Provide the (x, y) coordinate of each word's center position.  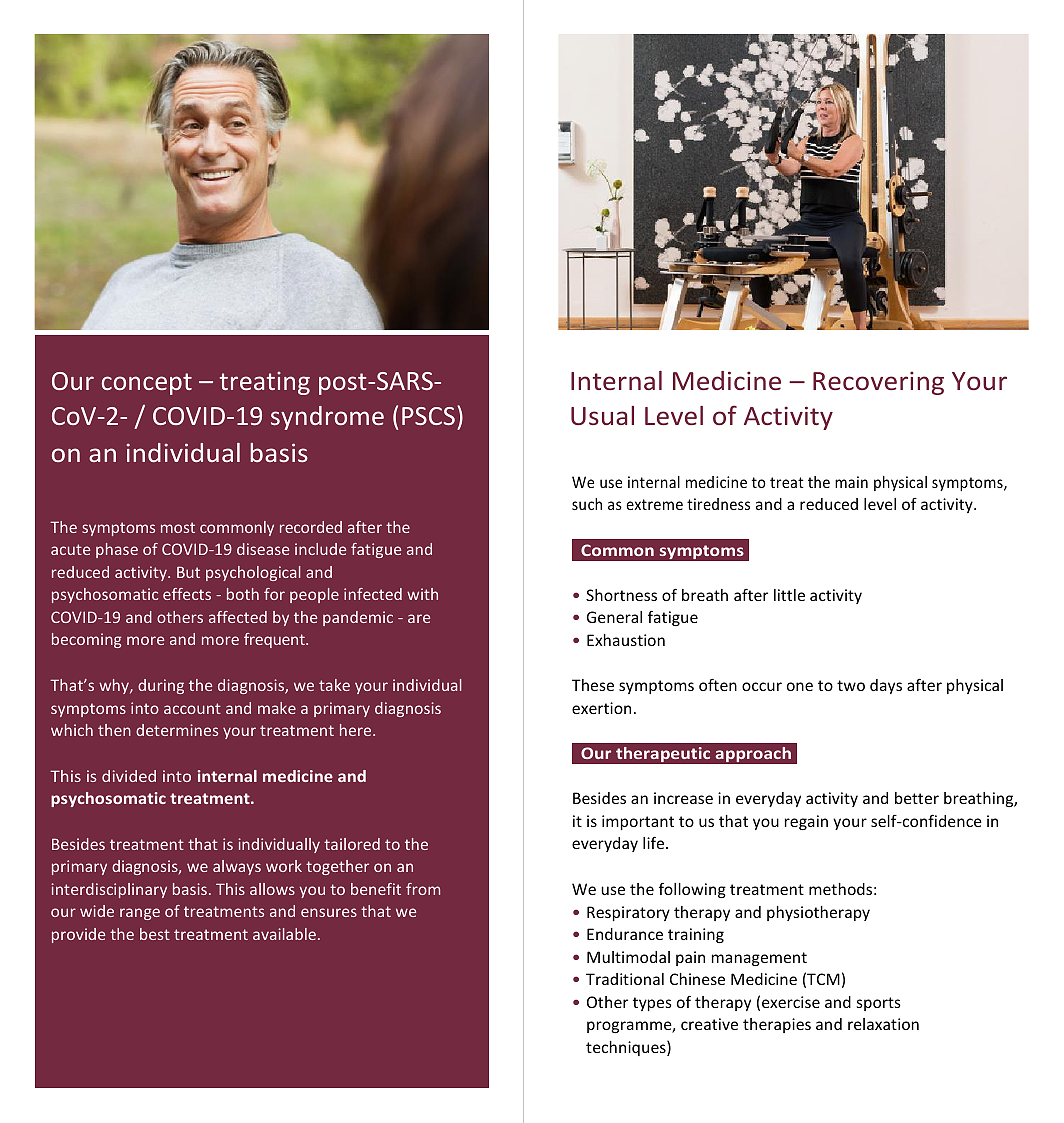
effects (187, 594)
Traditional (625, 979)
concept (147, 384)
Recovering (878, 383)
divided (129, 776)
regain (806, 822)
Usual (602, 415)
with (422, 594)
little (789, 595)
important (638, 822)
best (155, 934)
